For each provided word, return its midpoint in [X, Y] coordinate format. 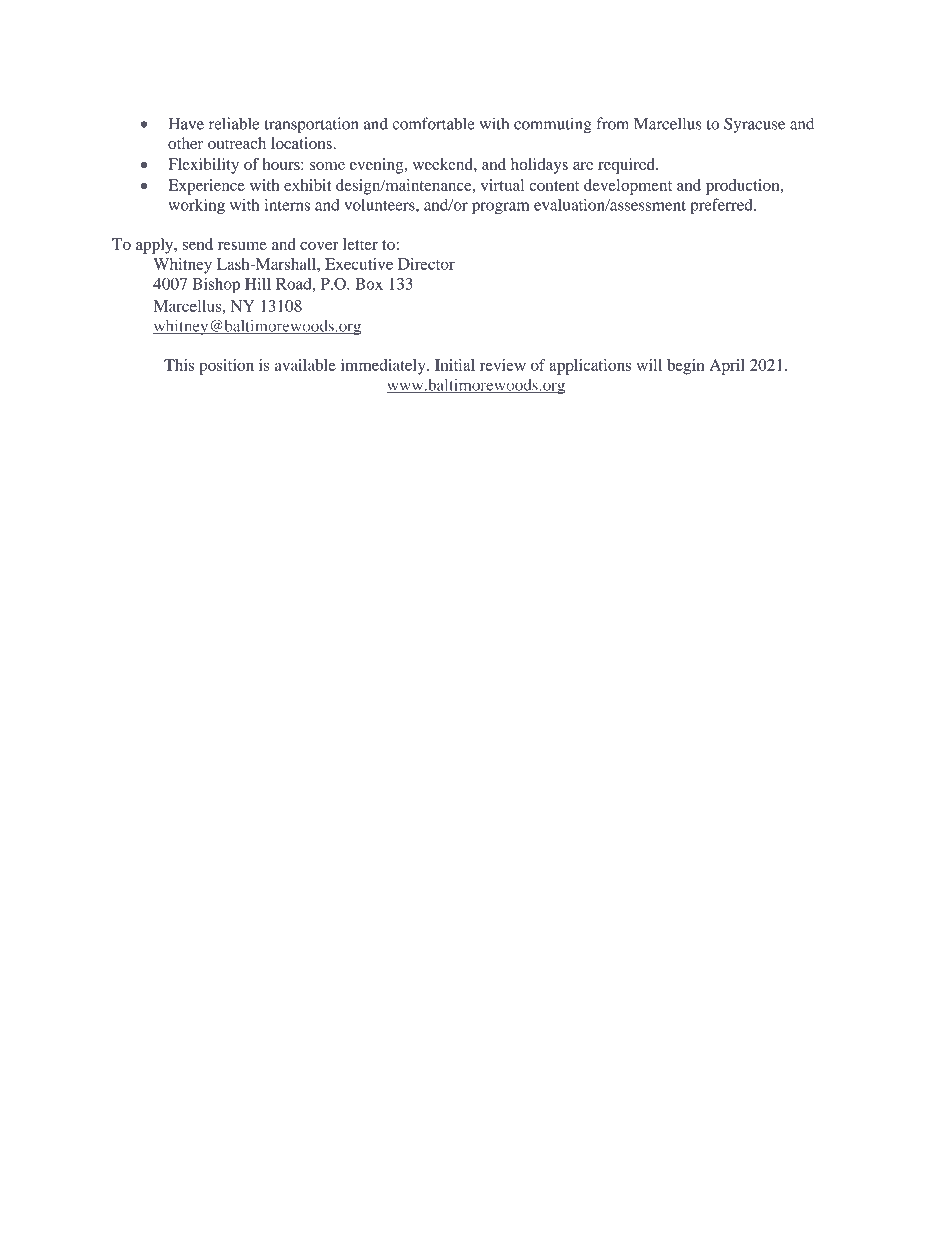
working [196, 206]
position [226, 367]
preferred [722, 206]
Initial [455, 365]
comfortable [433, 123]
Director [426, 264]
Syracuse [754, 125]
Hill [258, 283]
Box [369, 284]
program [500, 208]
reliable [234, 123]
